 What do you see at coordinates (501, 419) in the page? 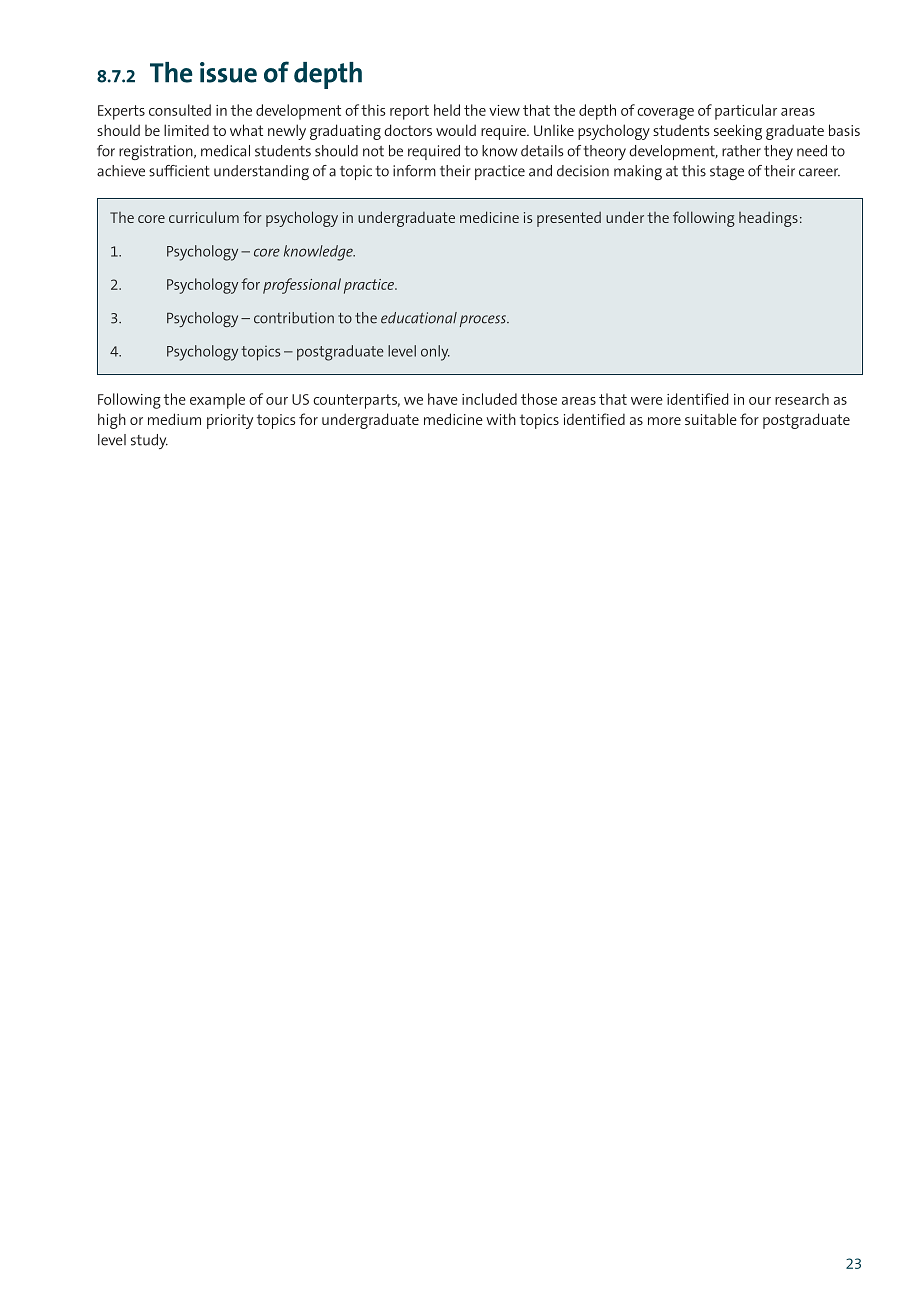
I see `with` at bounding box center [501, 419].
